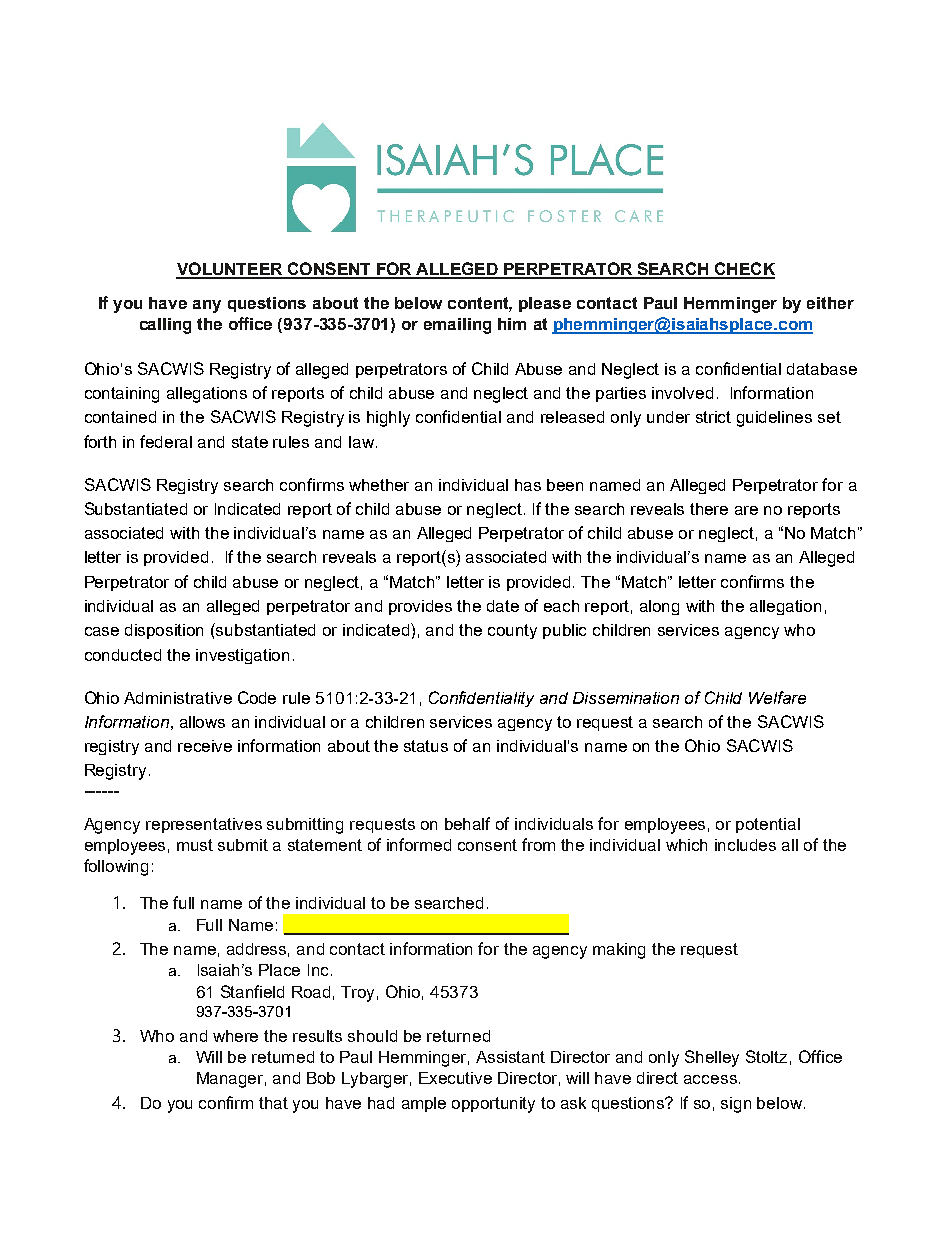 Image resolution: width=952 pixels, height=1233 pixels. Describe the element at coordinates (503, 606) in the image. I see `date` at that location.
